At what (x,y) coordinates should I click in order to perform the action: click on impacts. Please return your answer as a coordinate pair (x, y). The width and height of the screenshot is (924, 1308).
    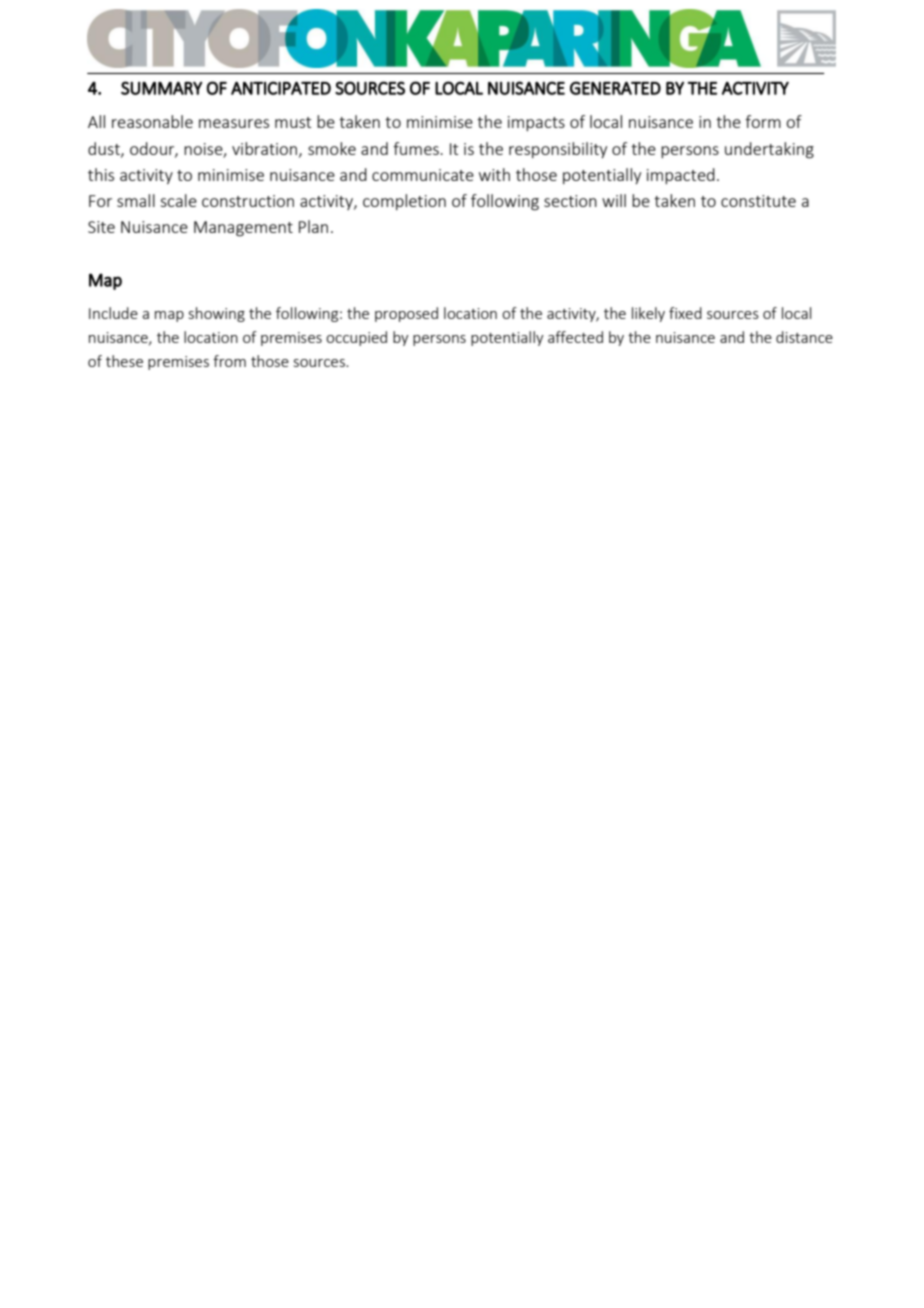
    Looking at the image, I should click on (536, 123).
